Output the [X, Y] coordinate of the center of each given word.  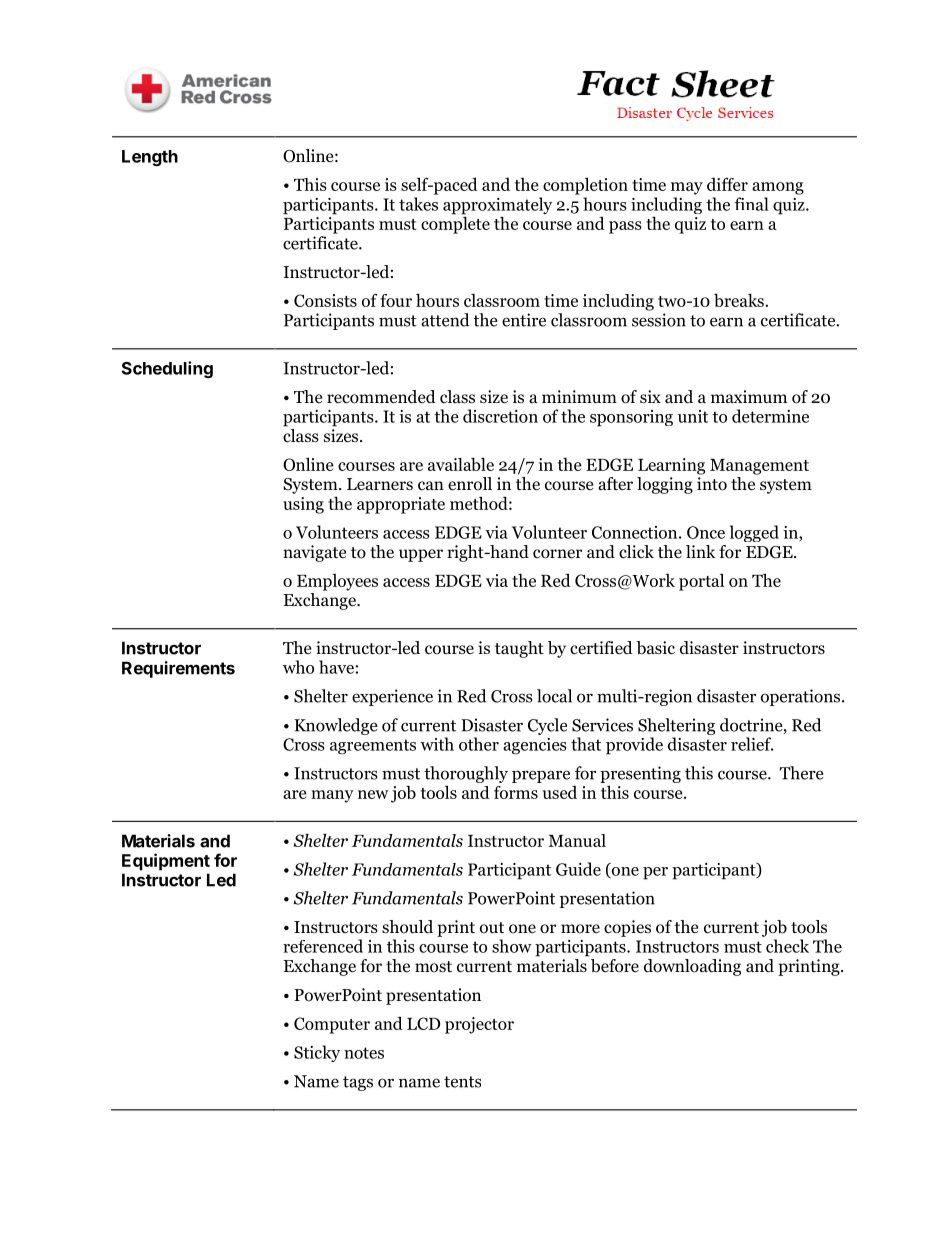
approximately [497, 207]
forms [516, 792]
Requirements [178, 669]
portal [701, 582]
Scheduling [167, 369]
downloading [692, 967]
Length [150, 158]
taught [519, 649]
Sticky [317, 1053]
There [802, 773]
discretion [500, 416]
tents [462, 1082]
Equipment [166, 862]
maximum [749, 396]
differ [727, 184]
